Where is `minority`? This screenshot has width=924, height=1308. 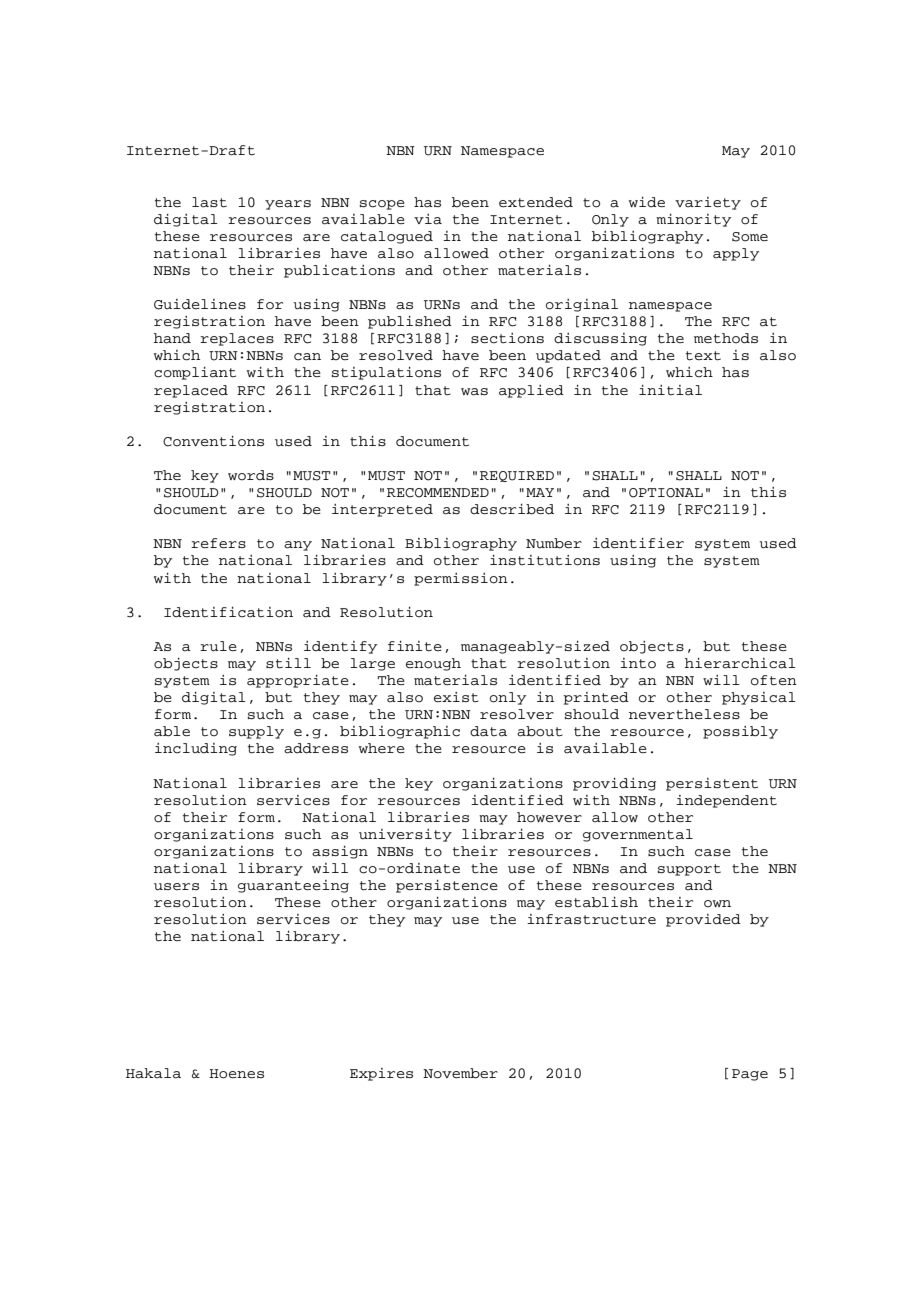 minority is located at coordinates (693, 220).
